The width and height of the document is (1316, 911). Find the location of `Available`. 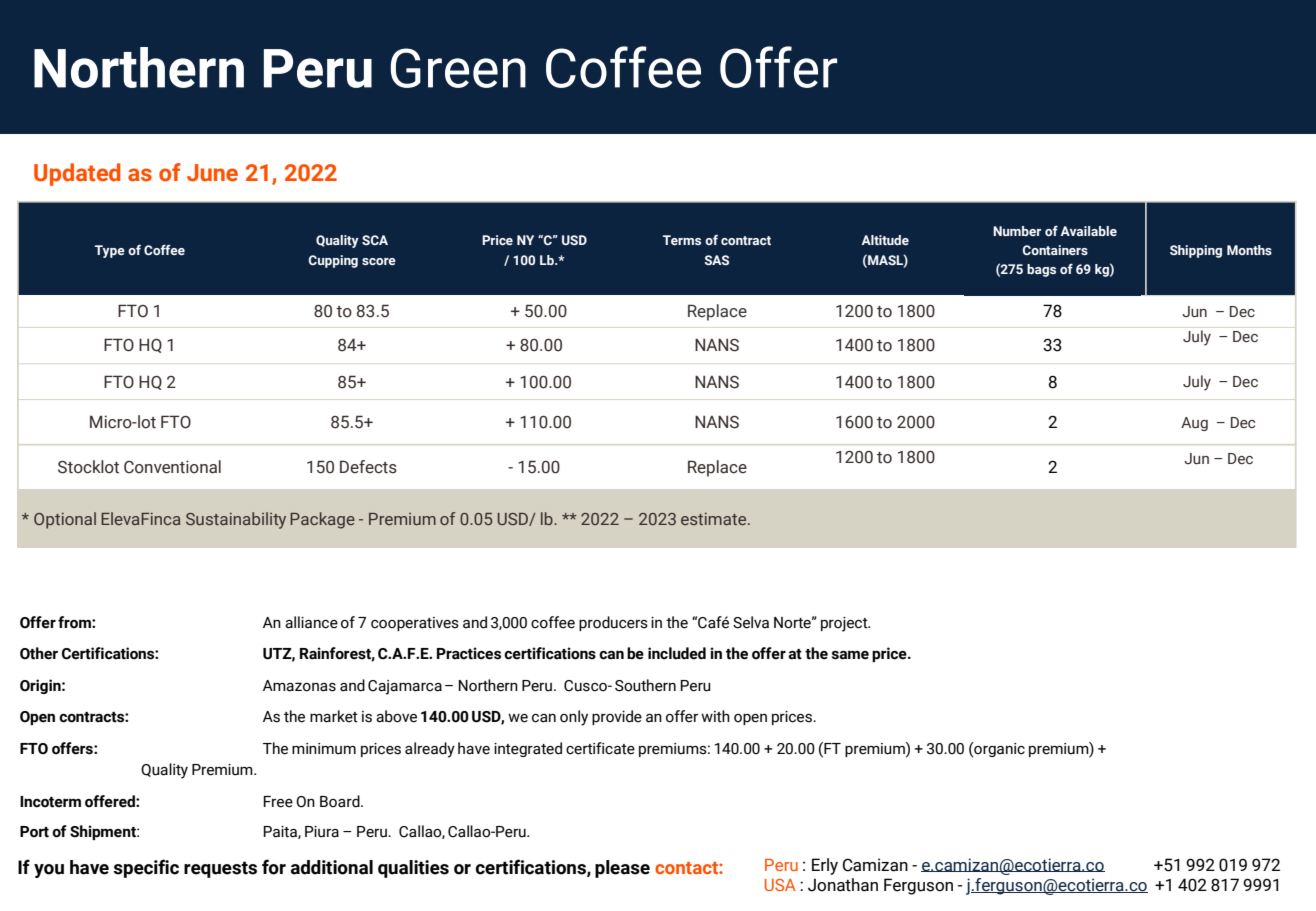

Available is located at coordinates (1089, 231).
